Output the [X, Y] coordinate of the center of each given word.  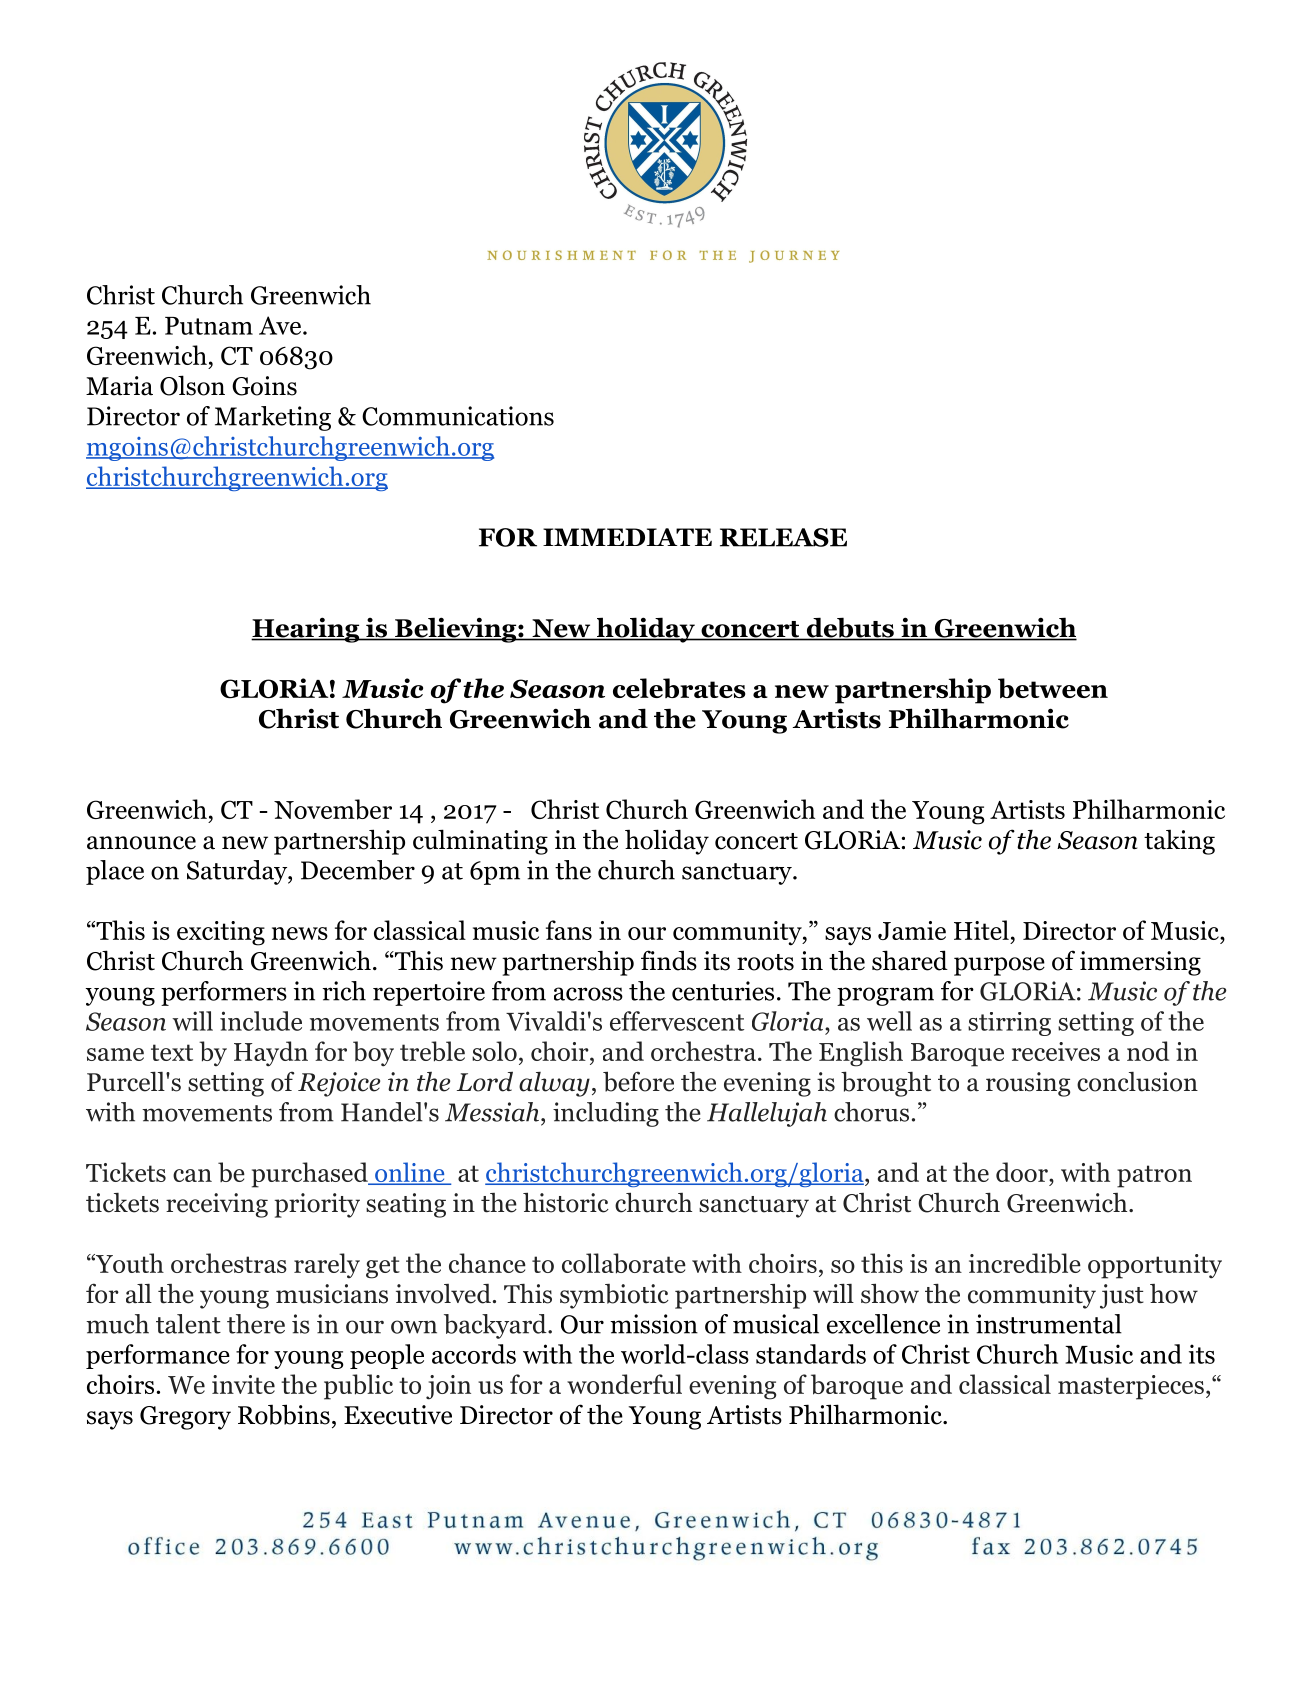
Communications [458, 416]
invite [243, 1384]
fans [569, 930]
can [192, 1175]
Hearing [306, 630]
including [606, 1114]
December [358, 870]
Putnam [209, 326]
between [1053, 688]
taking [1179, 842]
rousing [1028, 1084]
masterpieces [1131, 1387]
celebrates [679, 688]
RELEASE [783, 537]
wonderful [624, 1384]
